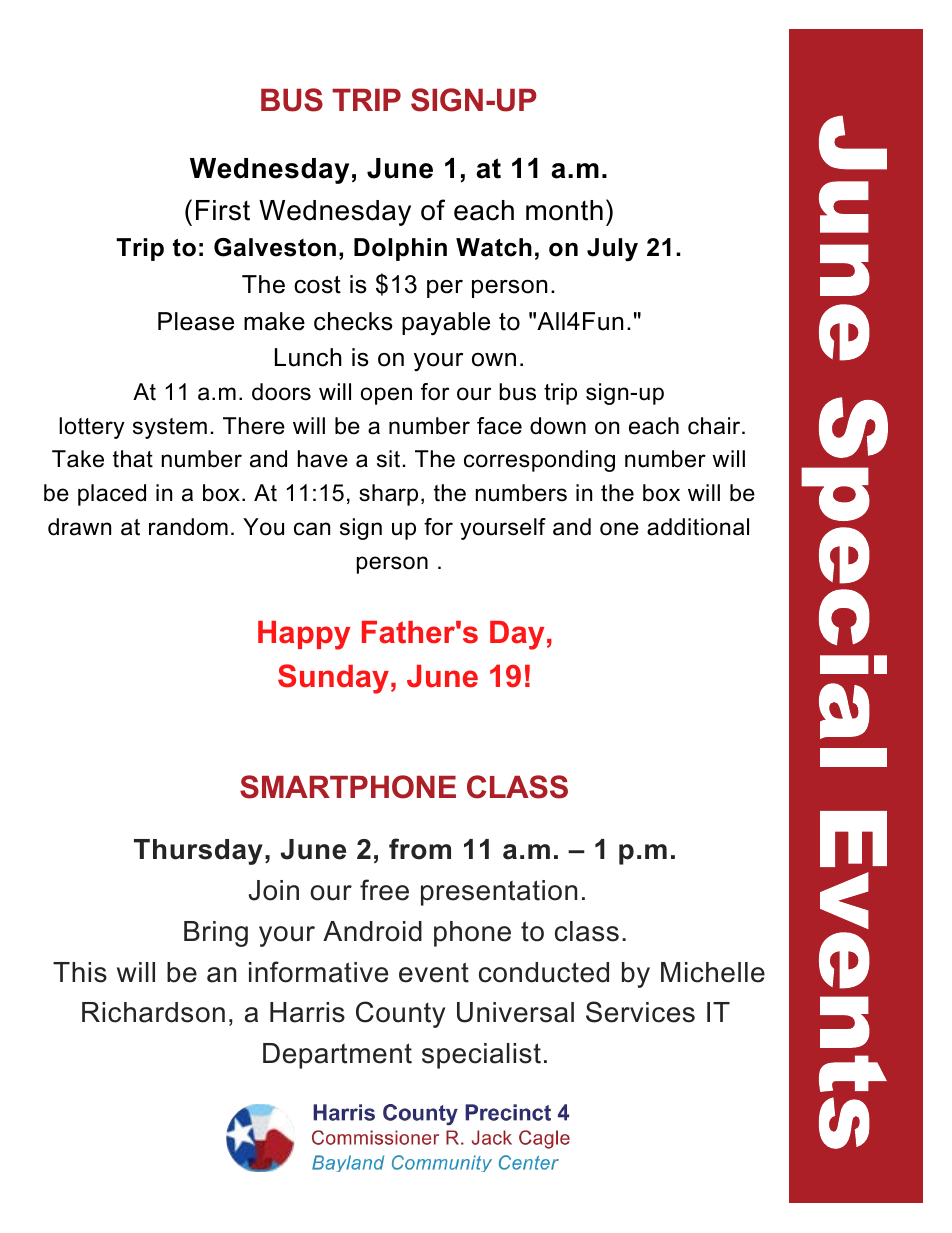 Image resolution: width=952 pixels, height=1233 pixels. What do you see at coordinates (198, 852) in the page?
I see `Thursday` at bounding box center [198, 852].
